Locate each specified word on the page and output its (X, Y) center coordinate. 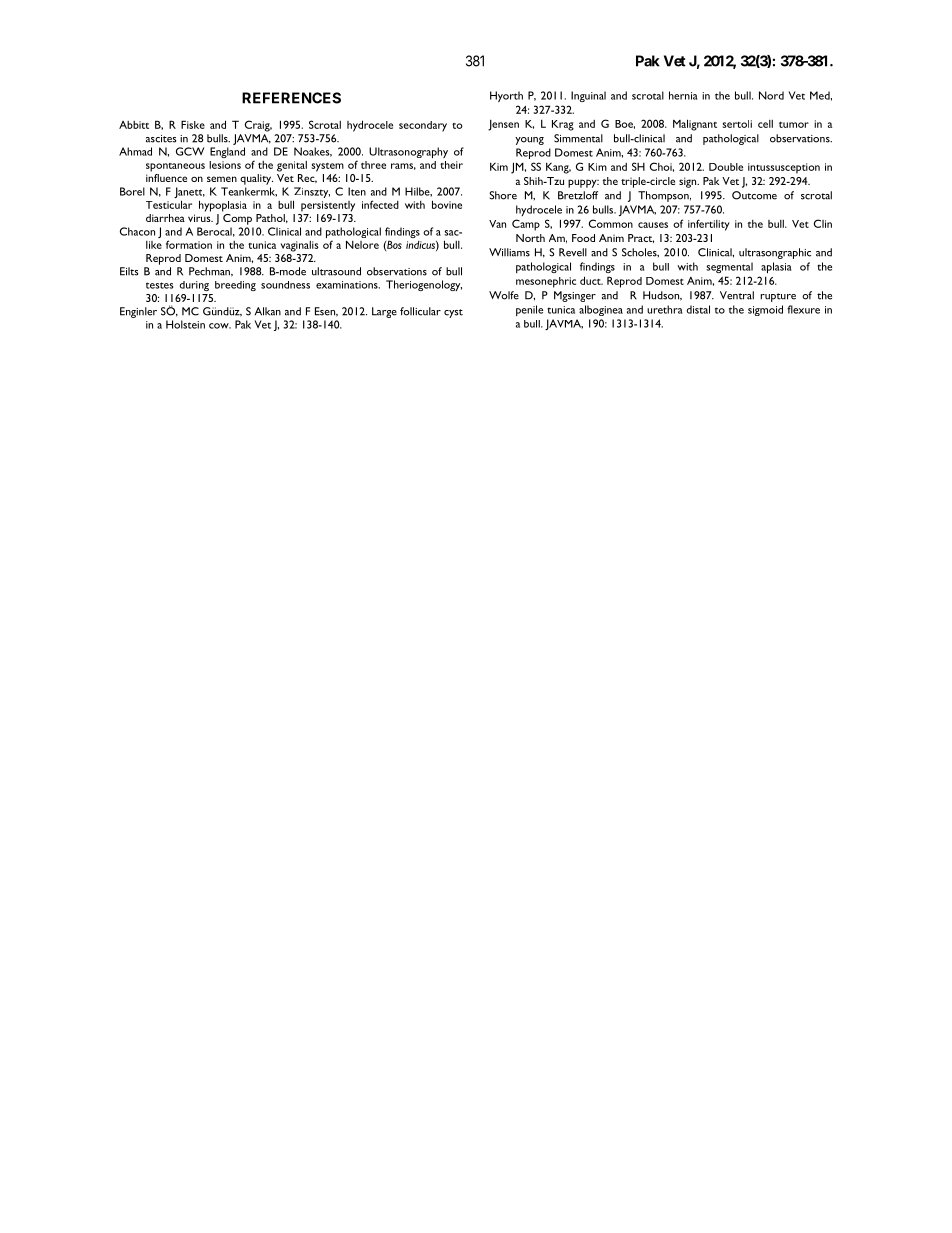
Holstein (185, 324)
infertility (709, 225)
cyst (453, 313)
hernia (683, 95)
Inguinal (588, 96)
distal (698, 309)
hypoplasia (223, 206)
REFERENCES (291, 98)
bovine (447, 204)
